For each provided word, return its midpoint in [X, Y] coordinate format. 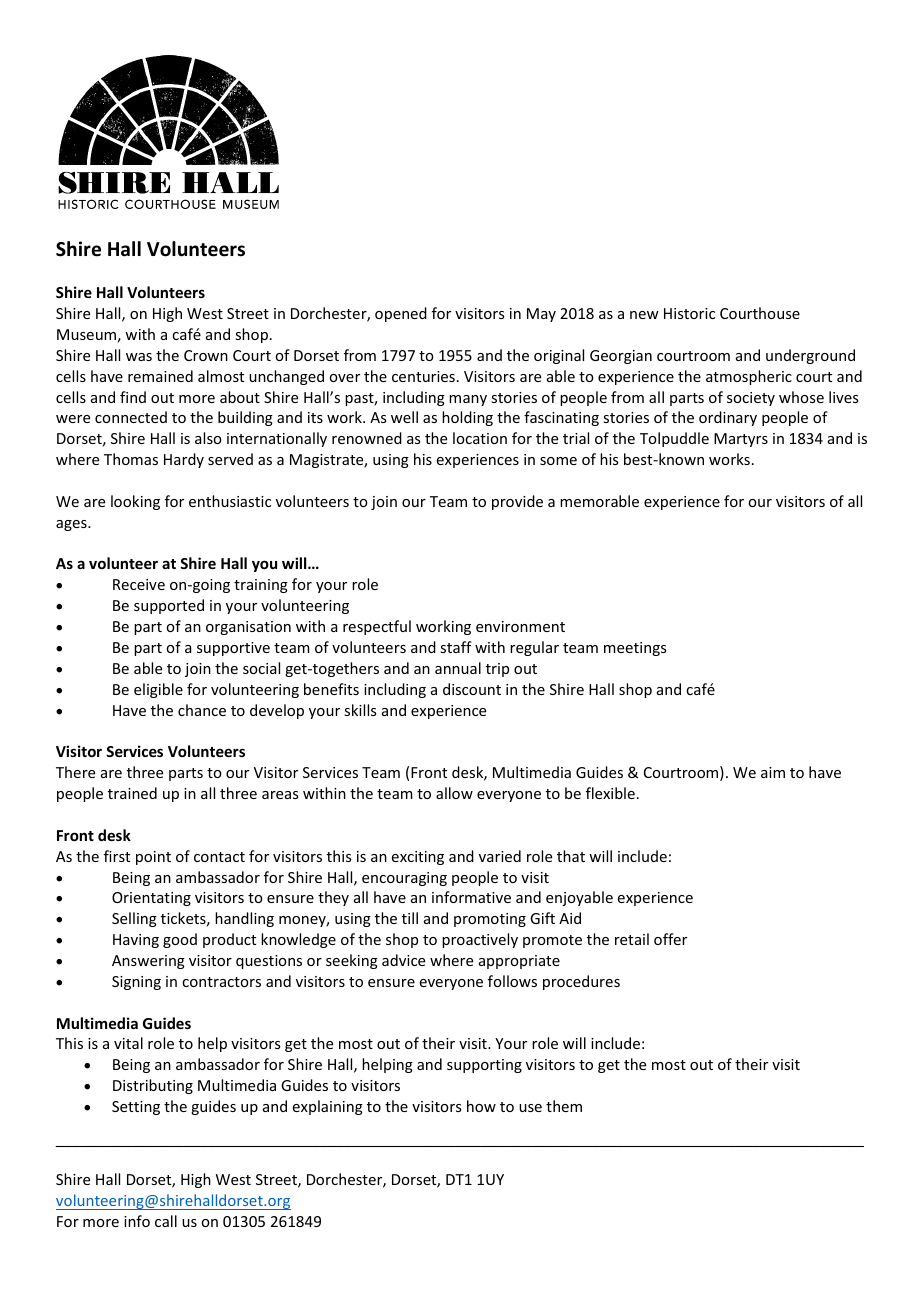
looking [135, 502]
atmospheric [749, 377]
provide [517, 502]
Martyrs [741, 440]
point [153, 858]
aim [773, 772]
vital [128, 1043]
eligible [158, 690]
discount [472, 689]
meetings [635, 649]
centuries [423, 376]
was [139, 357]
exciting [418, 858]
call [166, 1221]
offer [670, 939]
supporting [484, 1066]
